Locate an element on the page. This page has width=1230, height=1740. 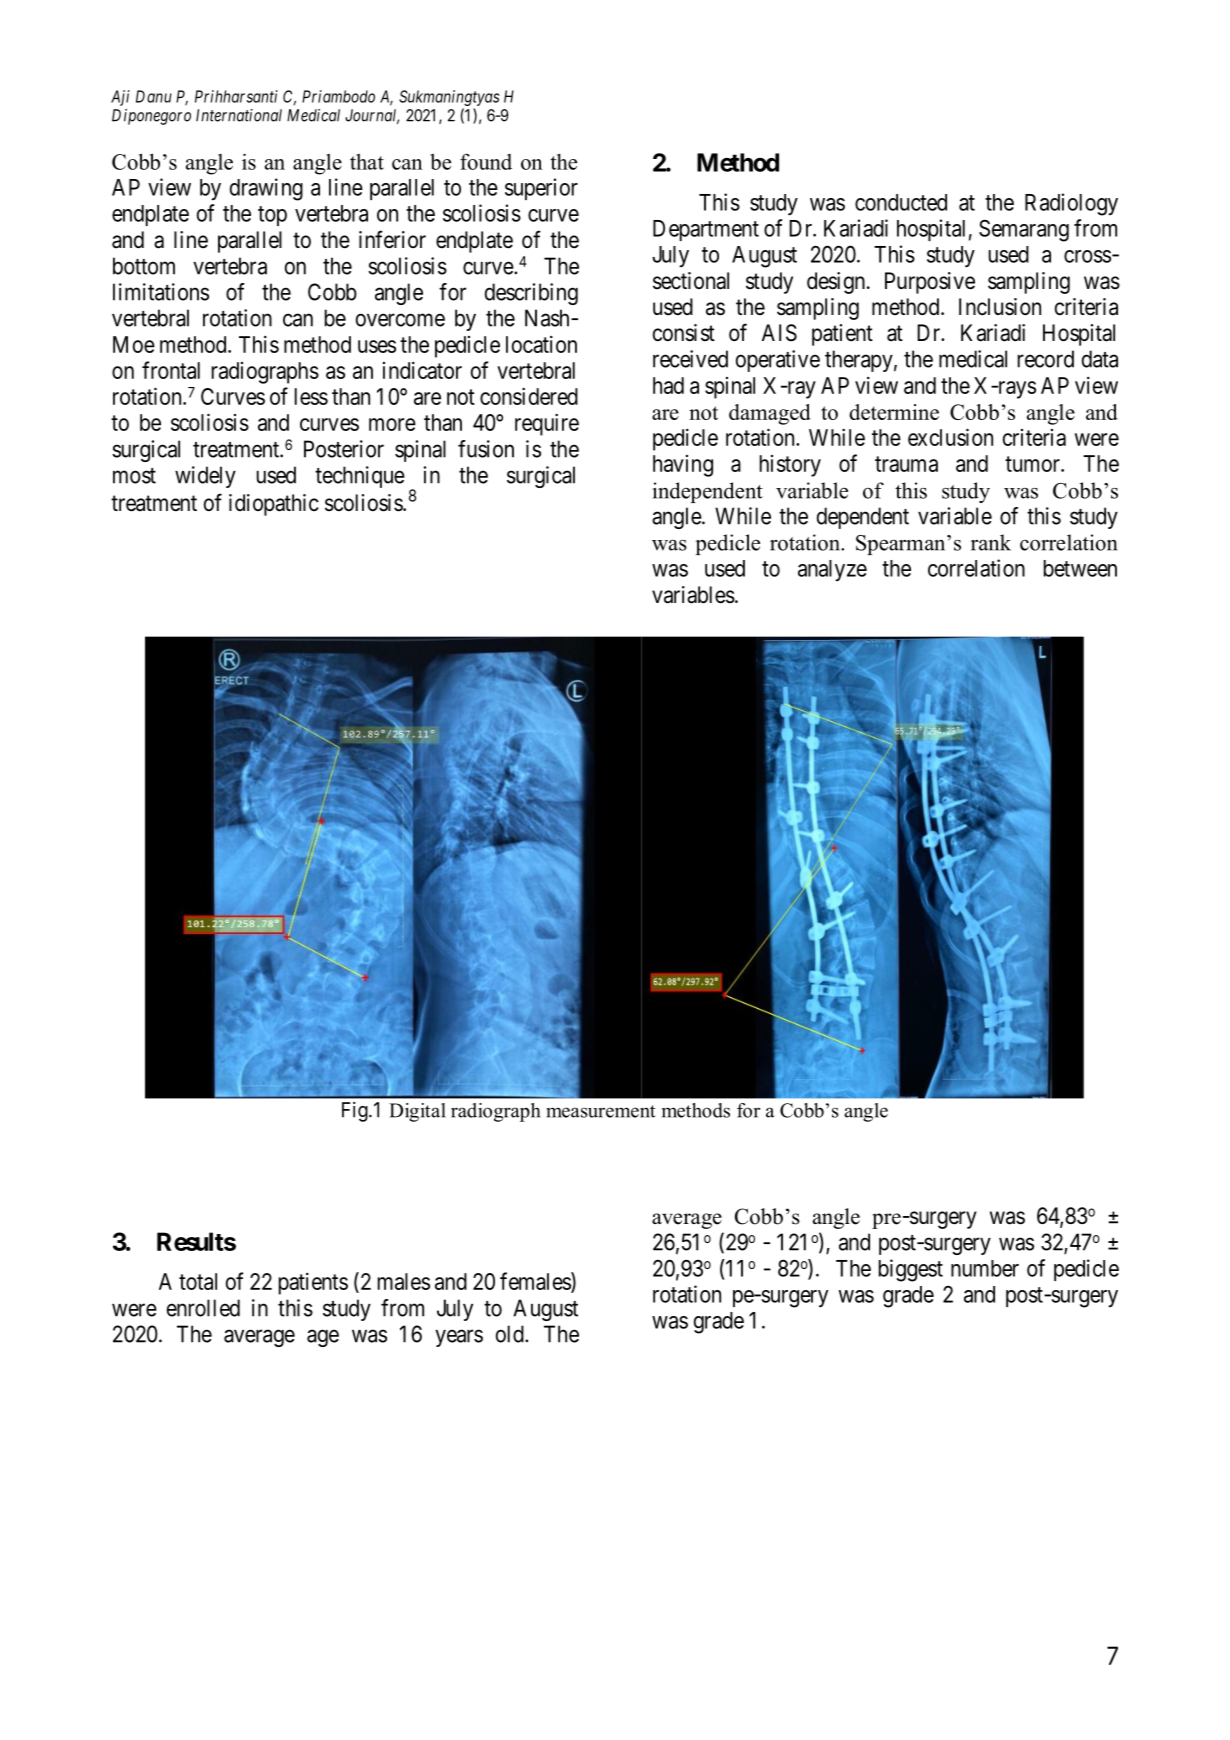
measurement is located at coordinates (601, 1111).
